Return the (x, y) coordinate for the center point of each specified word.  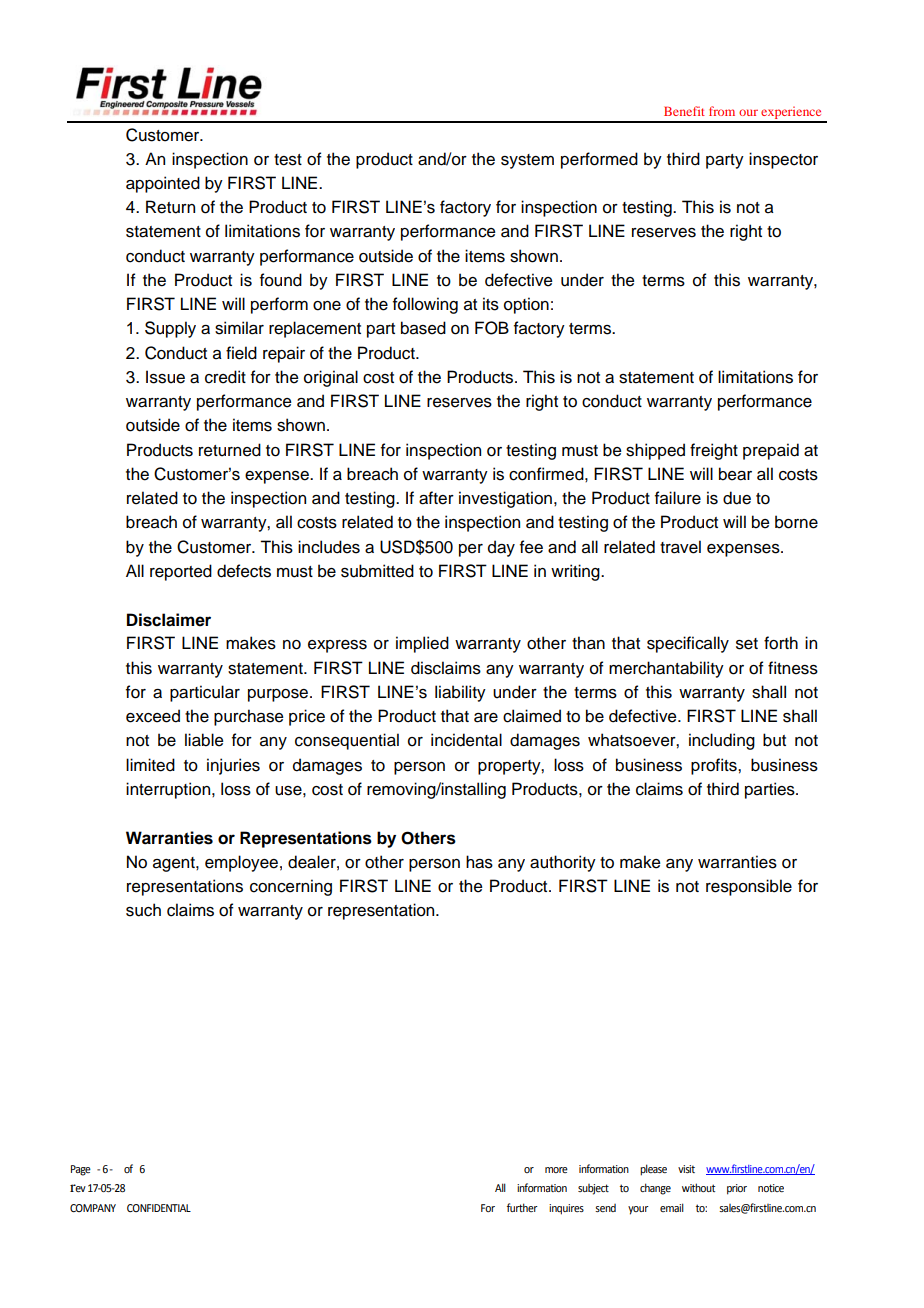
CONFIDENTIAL (159, 1208)
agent (175, 864)
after (436, 498)
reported (181, 572)
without (698, 1187)
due (737, 498)
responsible (749, 887)
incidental (466, 740)
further (522, 1207)
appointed (163, 184)
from (722, 111)
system (527, 161)
